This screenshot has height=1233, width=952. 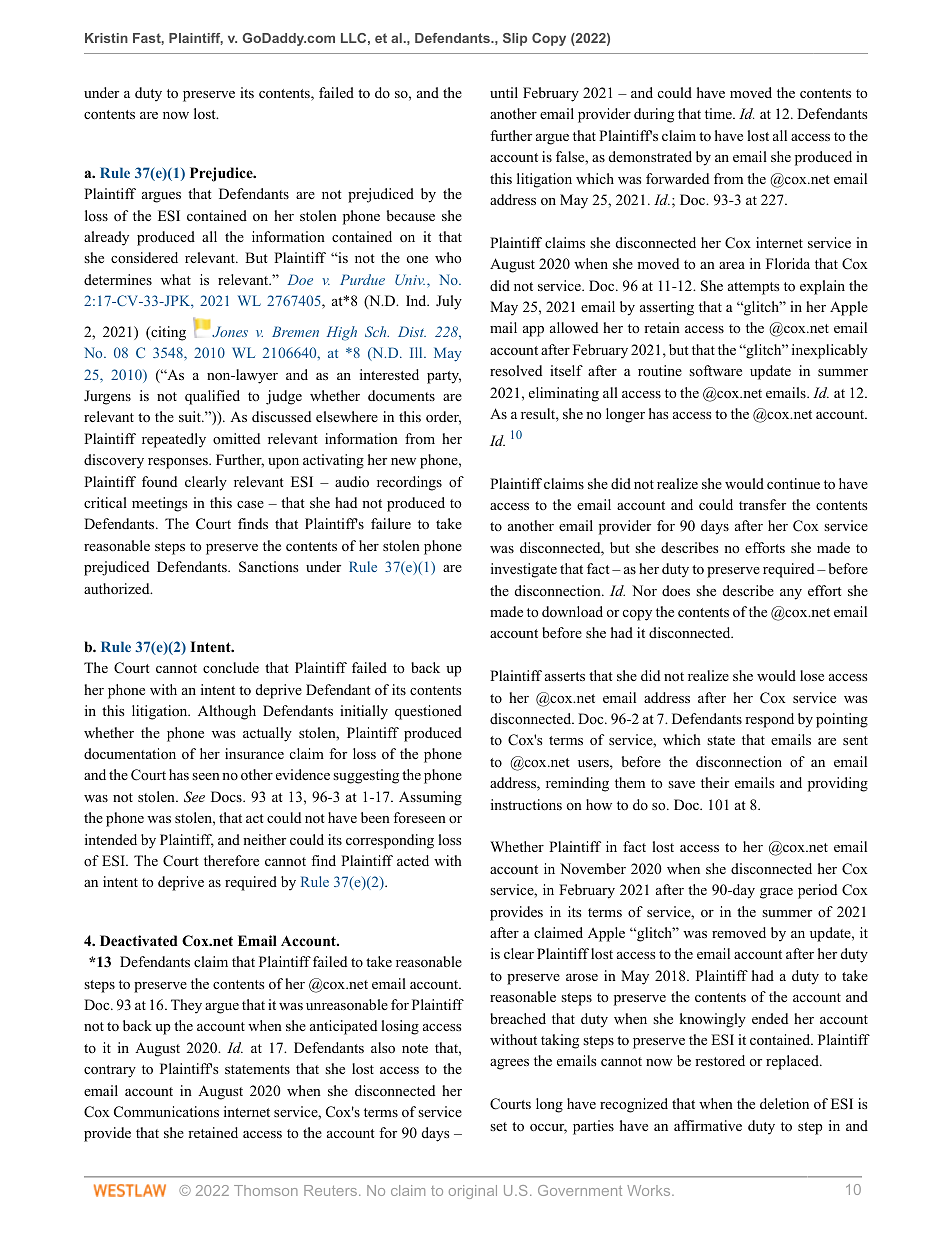 I want to click on time, so click(x=719, y=113).
